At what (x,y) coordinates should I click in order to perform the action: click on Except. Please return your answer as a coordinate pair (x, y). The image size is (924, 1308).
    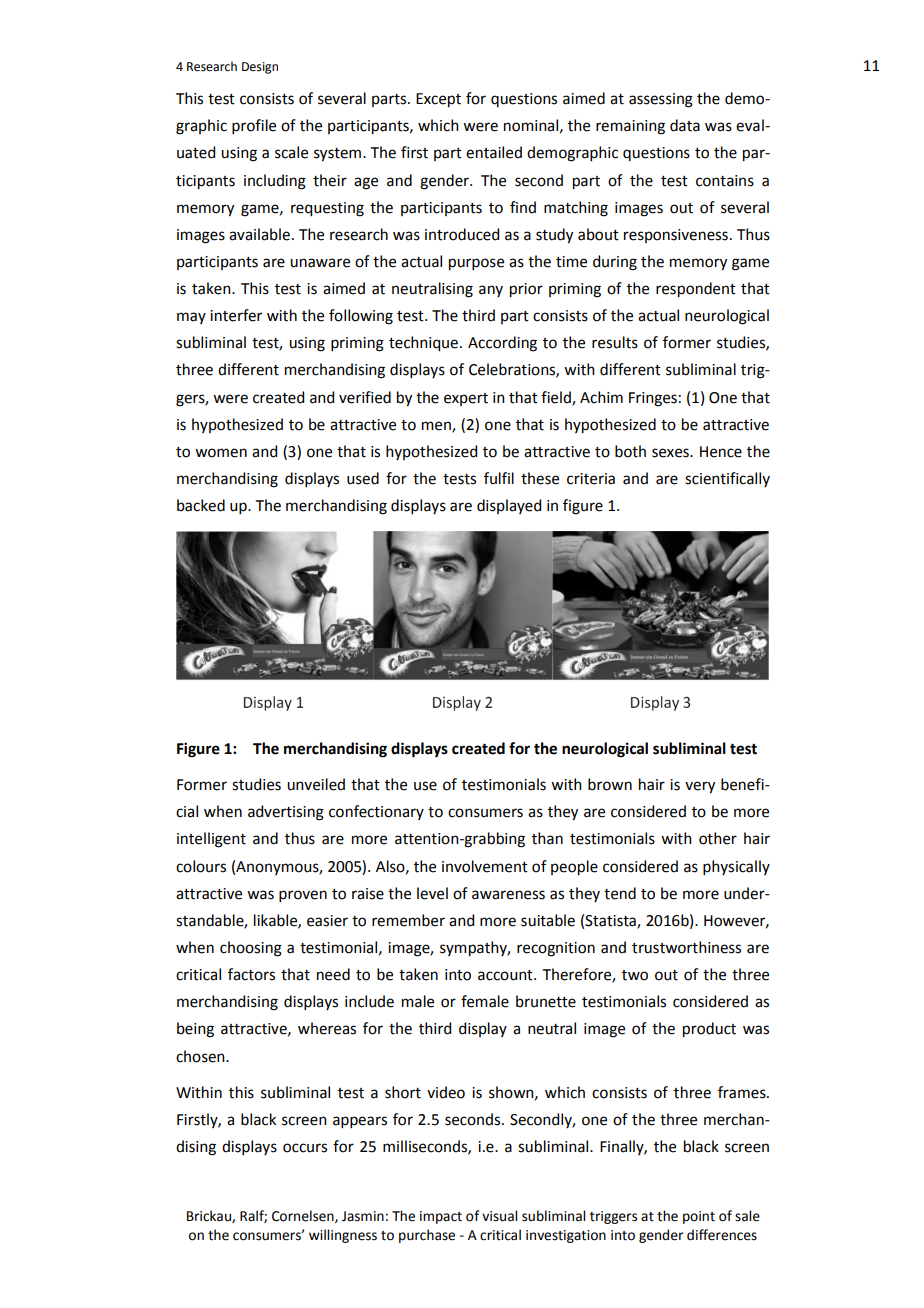
    Looking at the image, I should click on (438, 100).
